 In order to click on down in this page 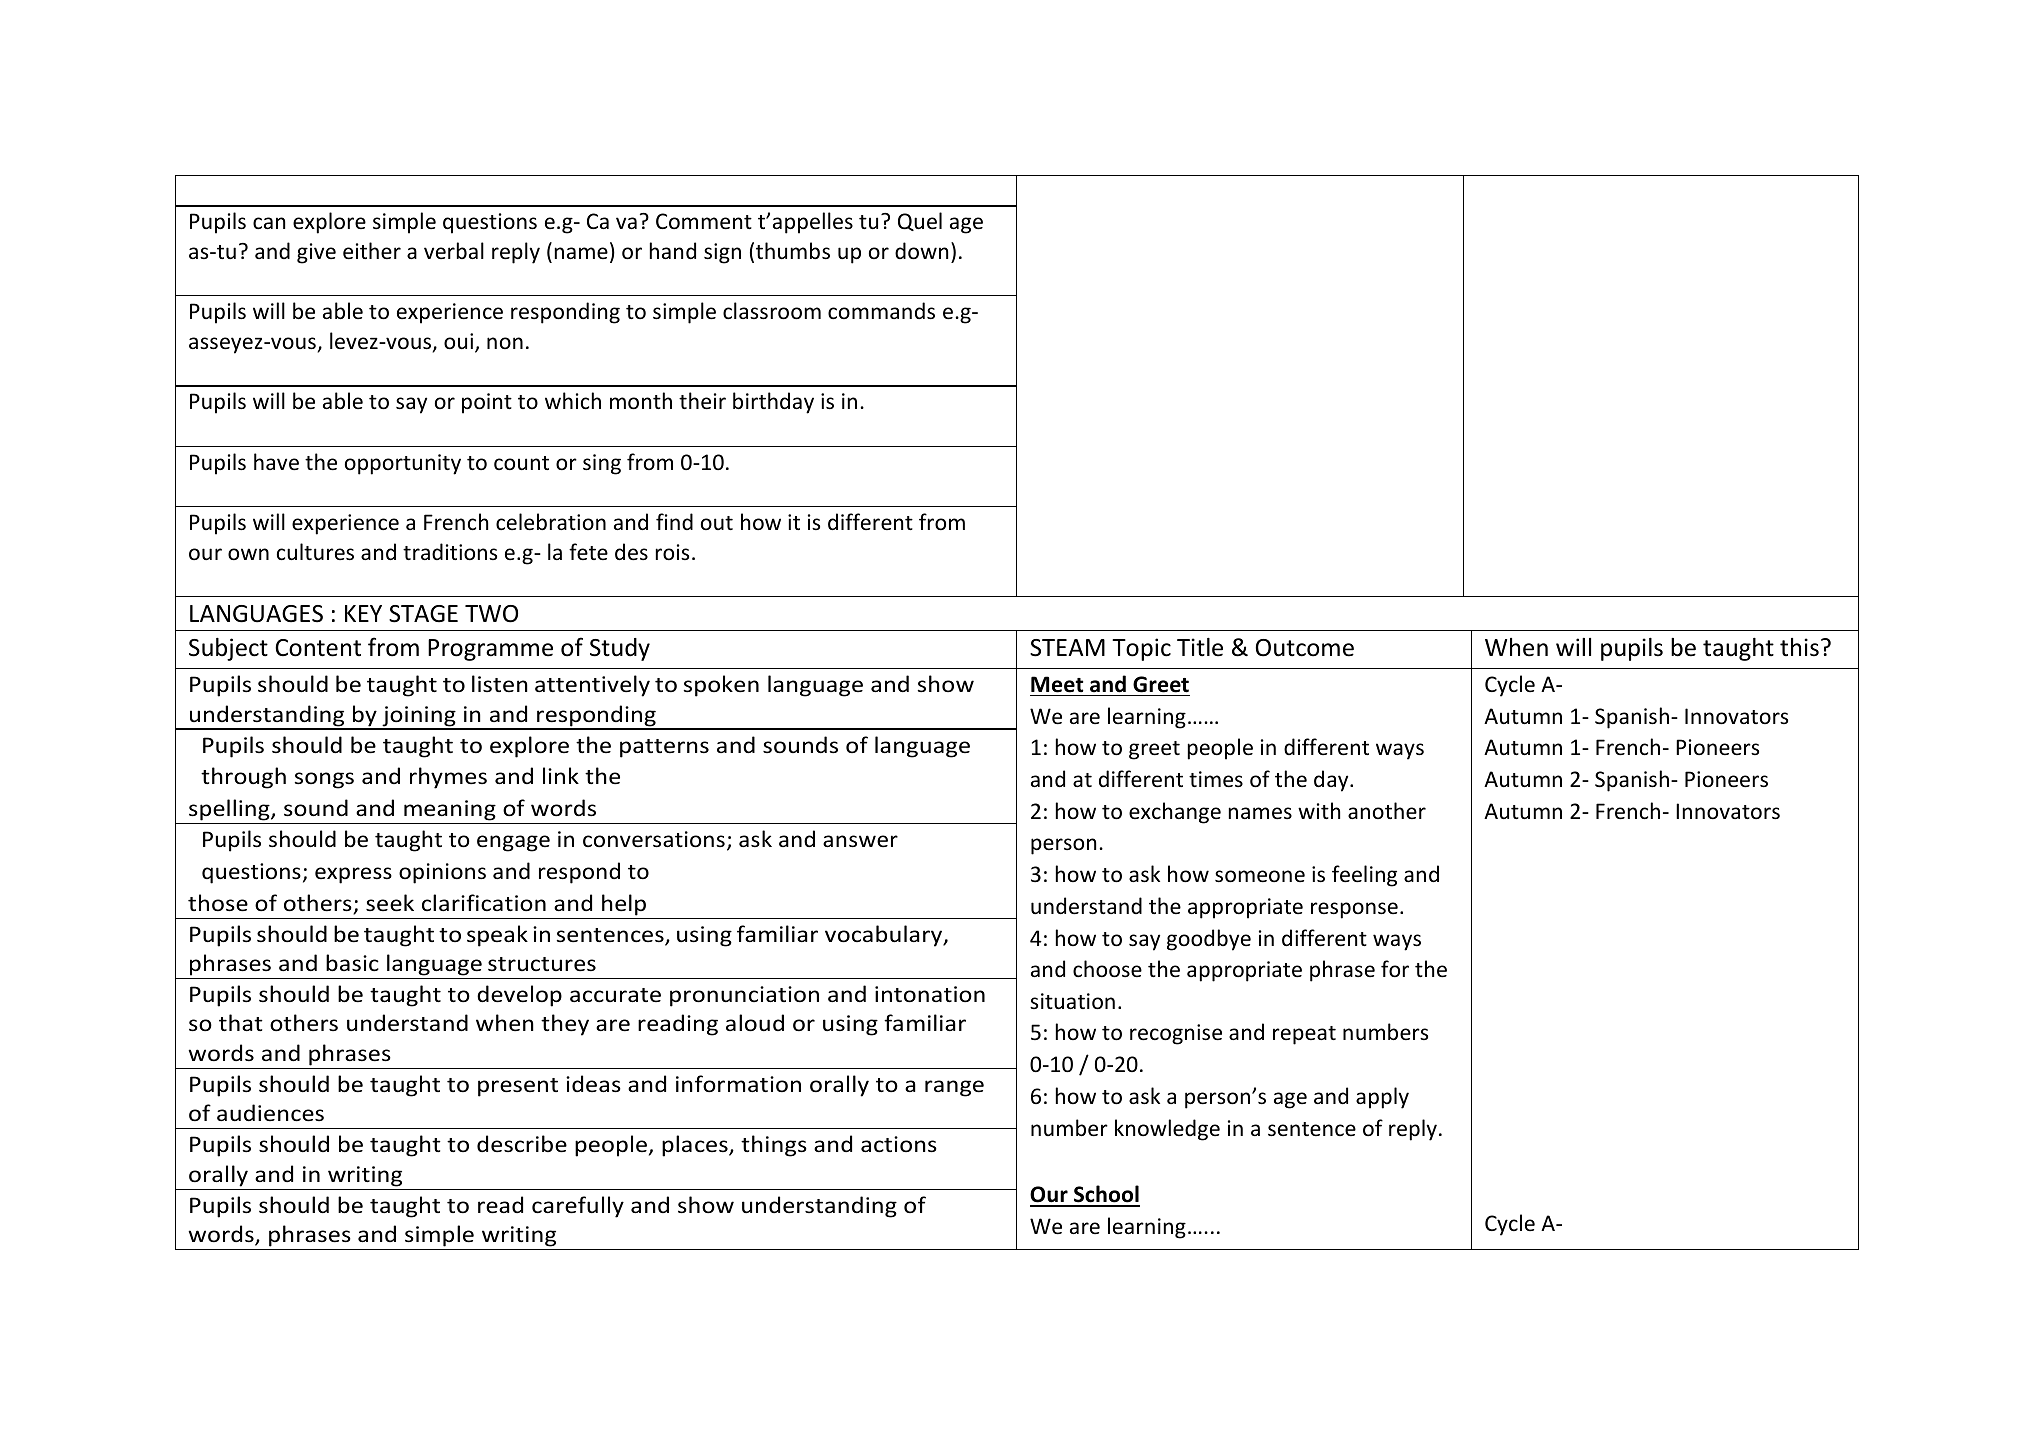, I will do `click(921, 251)`.
